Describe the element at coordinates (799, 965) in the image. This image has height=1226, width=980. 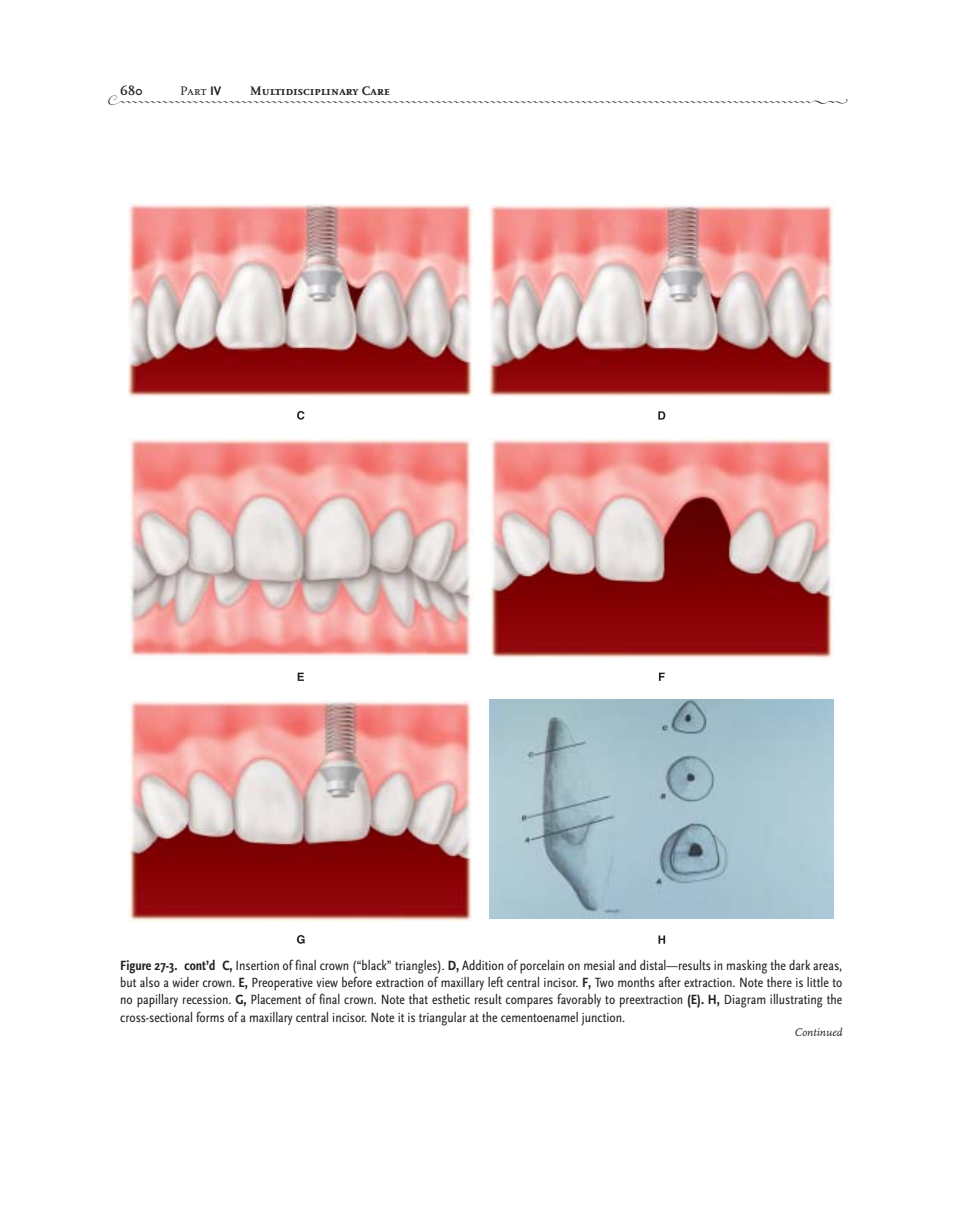
I see `dark` at that location.
